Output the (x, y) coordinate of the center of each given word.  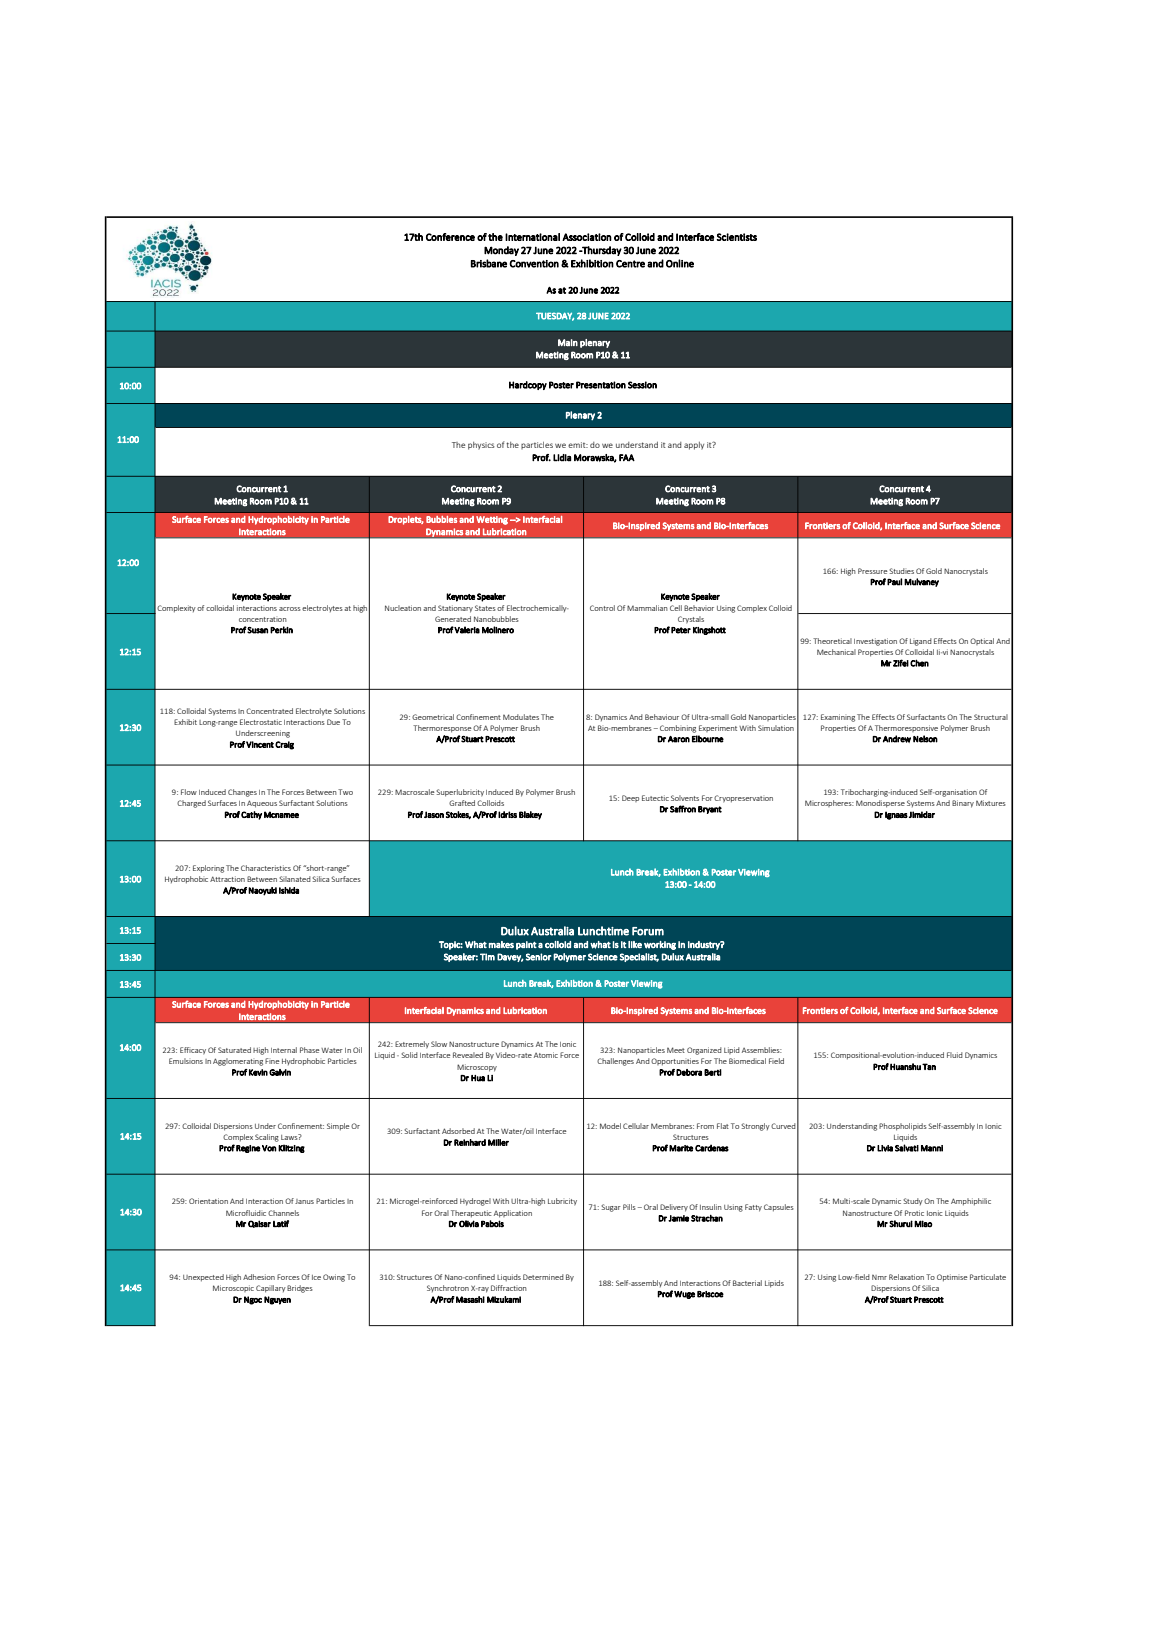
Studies (901, 571)
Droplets (406, 520)
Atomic (546, 1055)
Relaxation (906, 1277)
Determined (543, 1277)
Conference (450, 237)
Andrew (897, 739)
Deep (630, 798)
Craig (284, 745)
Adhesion (259, 1277)
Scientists (737, 237)
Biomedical (747, 1061)
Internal (284, 1050)
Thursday (601, 251)
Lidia (562, 458)
